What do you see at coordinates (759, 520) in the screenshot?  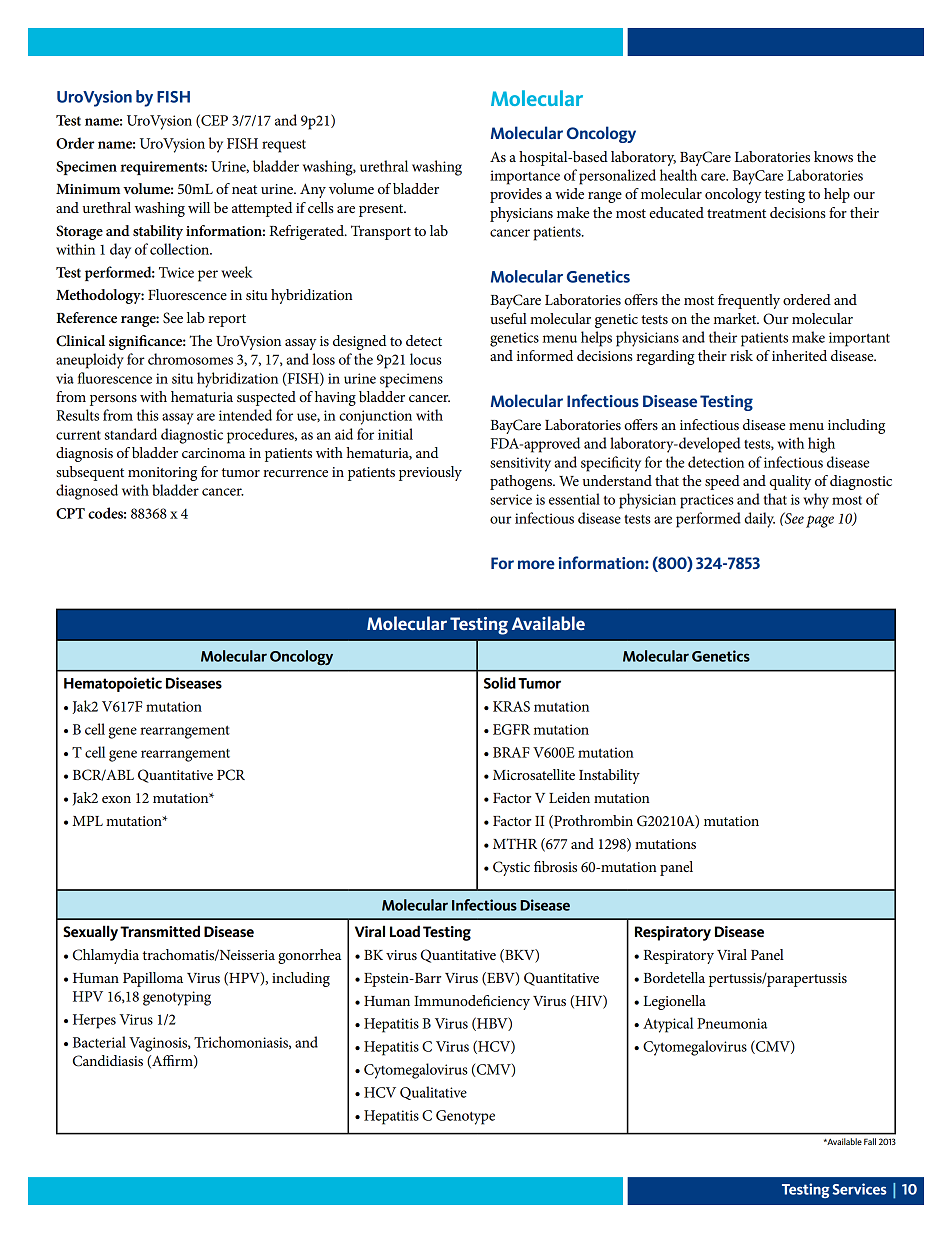 I see `daily` at bounding box center [759, 520].
